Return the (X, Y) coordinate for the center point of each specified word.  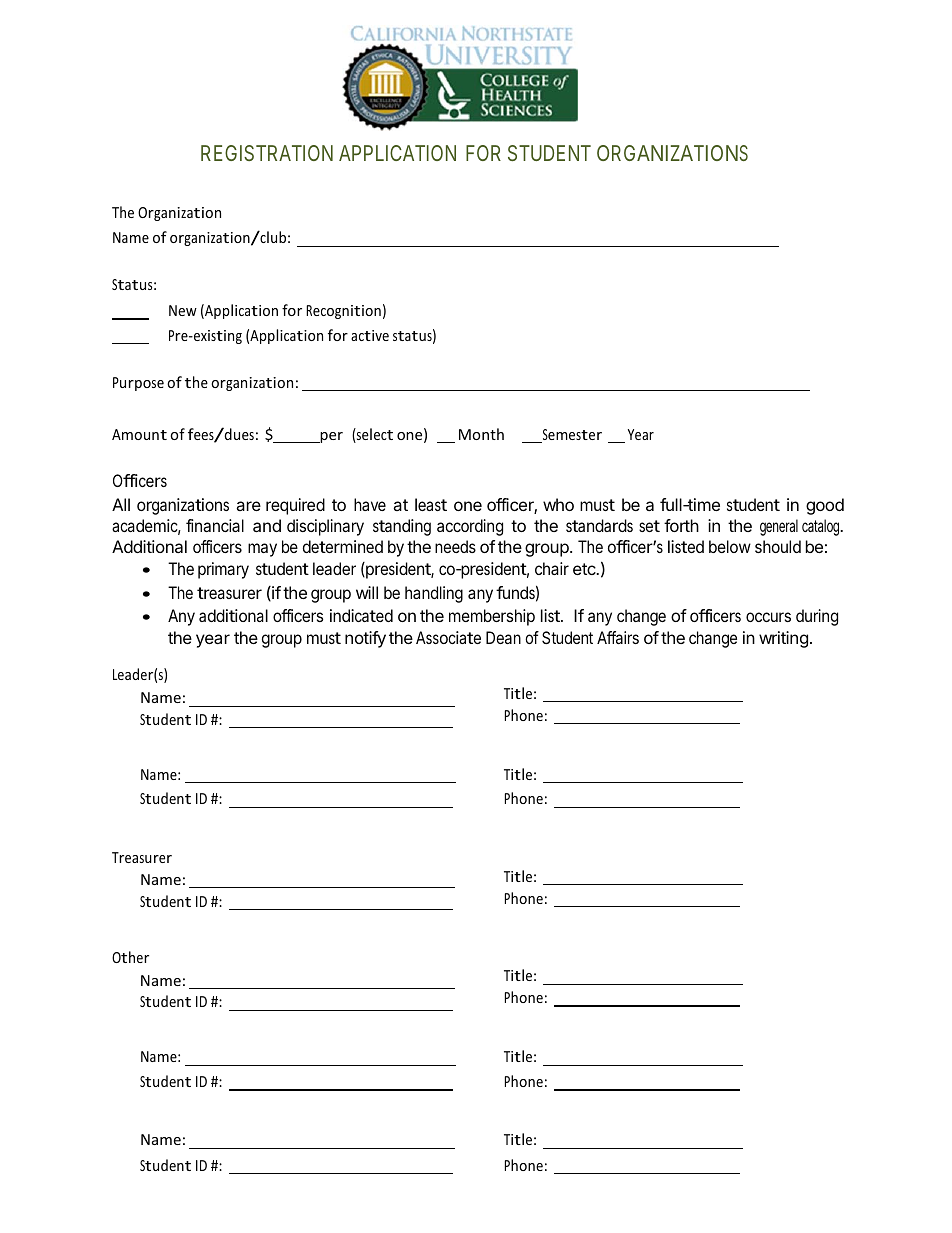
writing (783, 639)
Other (130, 957)
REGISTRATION (267, 153)
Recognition (343, 312)
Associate (448, 637)
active (370, 335)
